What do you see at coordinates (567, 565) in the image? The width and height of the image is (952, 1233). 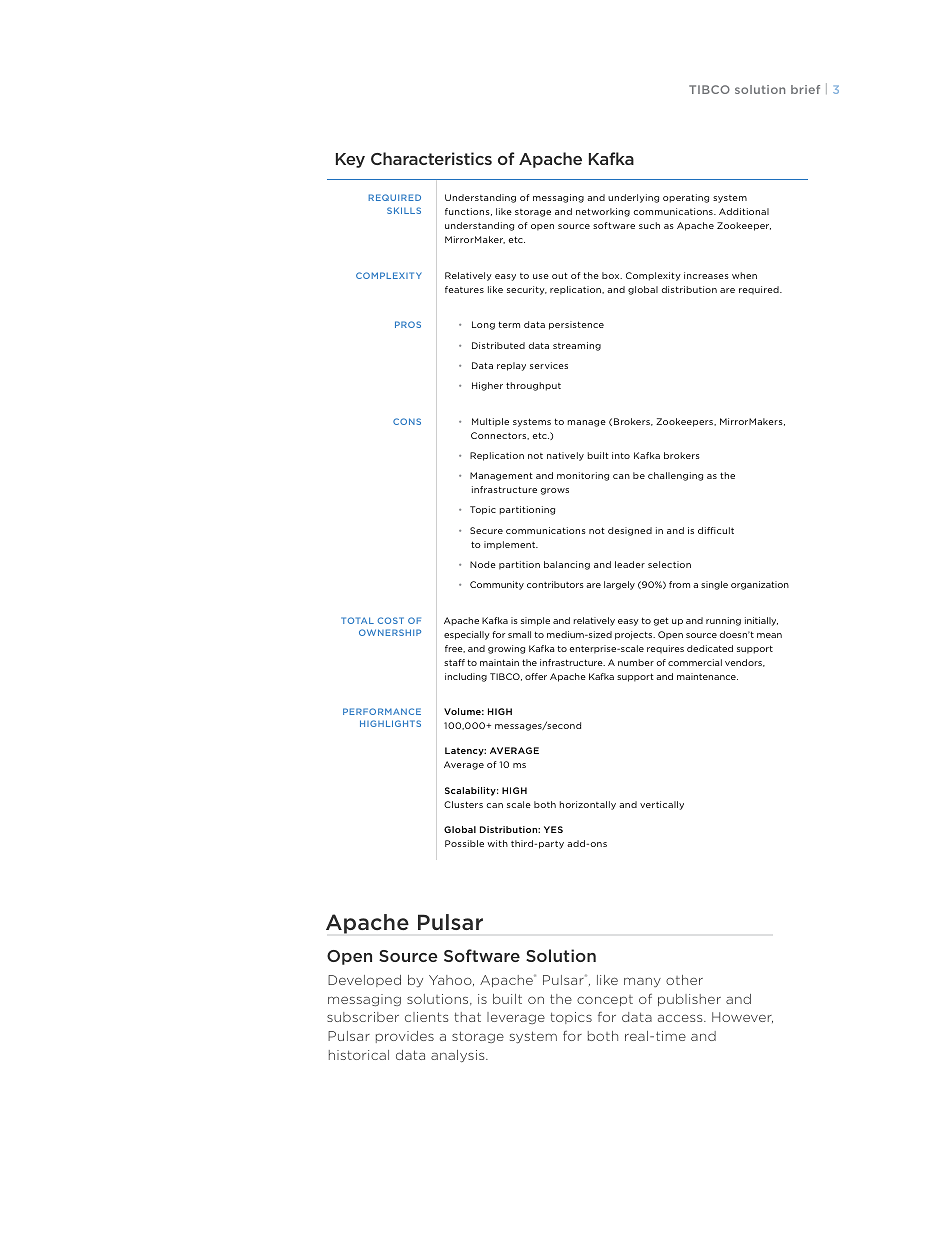 I see `balancing` at bounding box center [567, 565].
